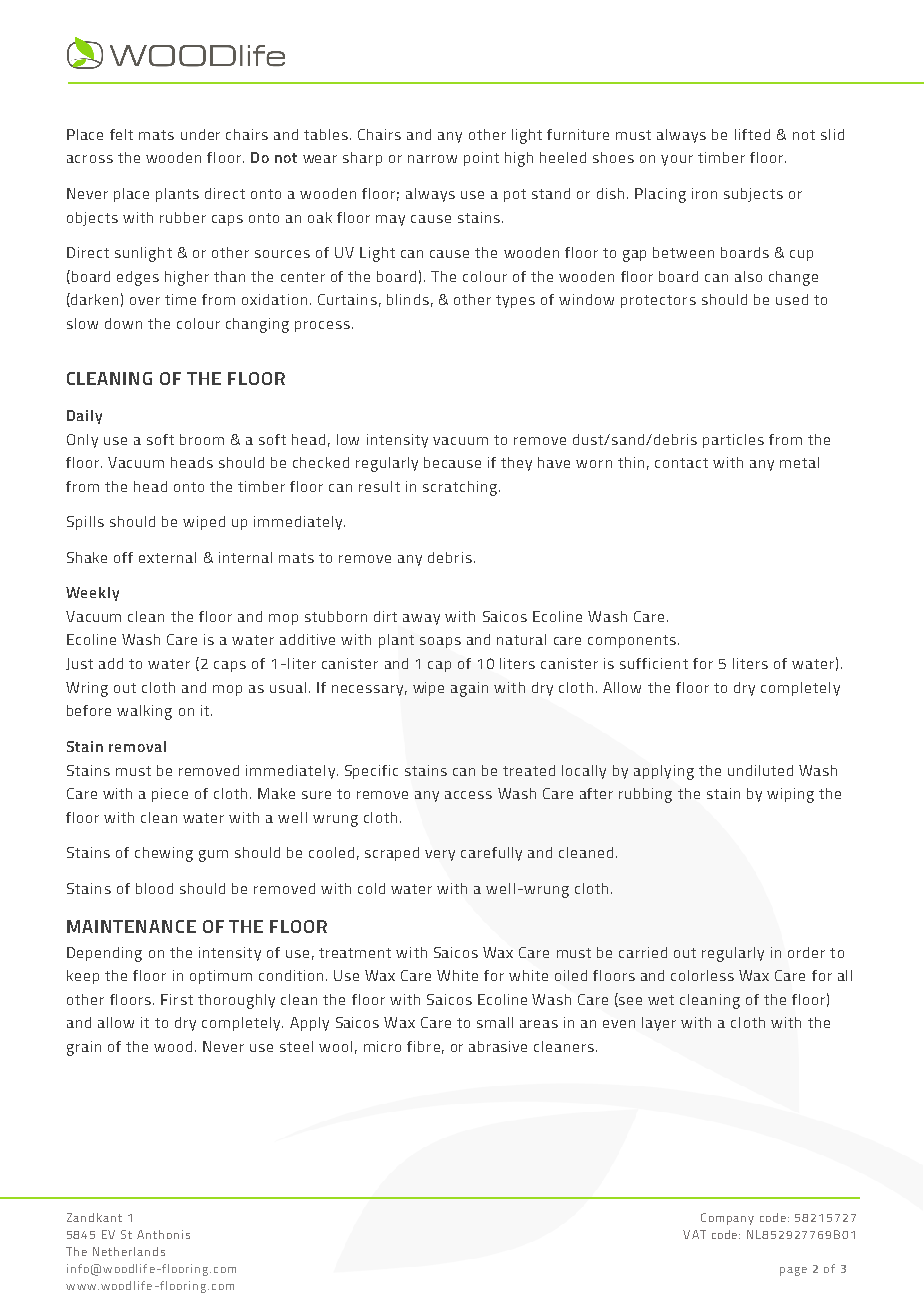 The height and width of the page is (1308, 924). Describe the element at coordinates (144, 712) in the page. I see `walking` at that location.
